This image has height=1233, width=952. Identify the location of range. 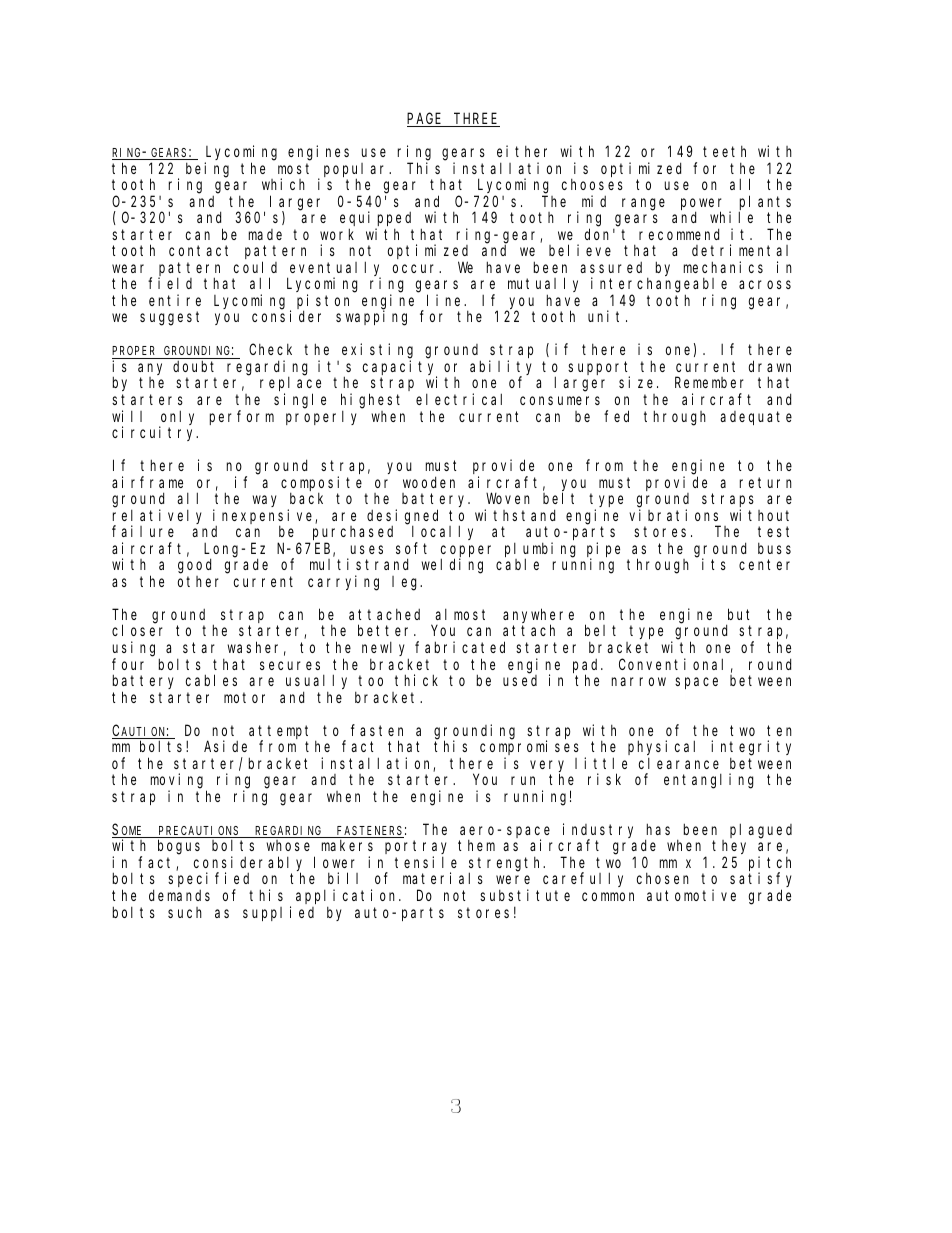
(643, 204).
